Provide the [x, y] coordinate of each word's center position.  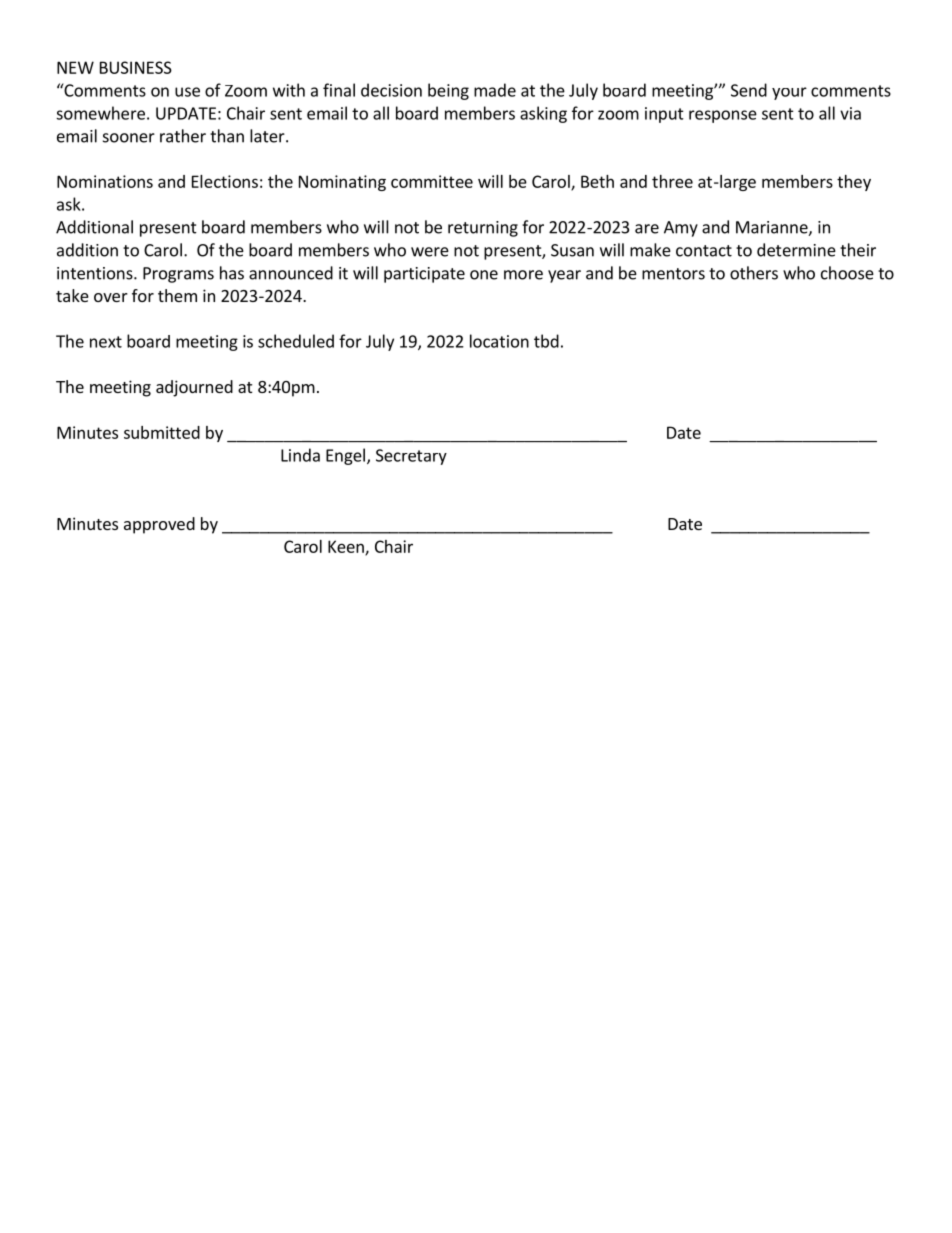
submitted [162, 432]
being [448, 91]
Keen [347, 547]
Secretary [411, 457]
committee [432, 181]
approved [159, 525]
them [177, 295]
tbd [546, 341]
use [187, 92]
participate [424, 275]
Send [749, 90]
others [754, 273]
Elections [225, 181]
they [854, 183]
